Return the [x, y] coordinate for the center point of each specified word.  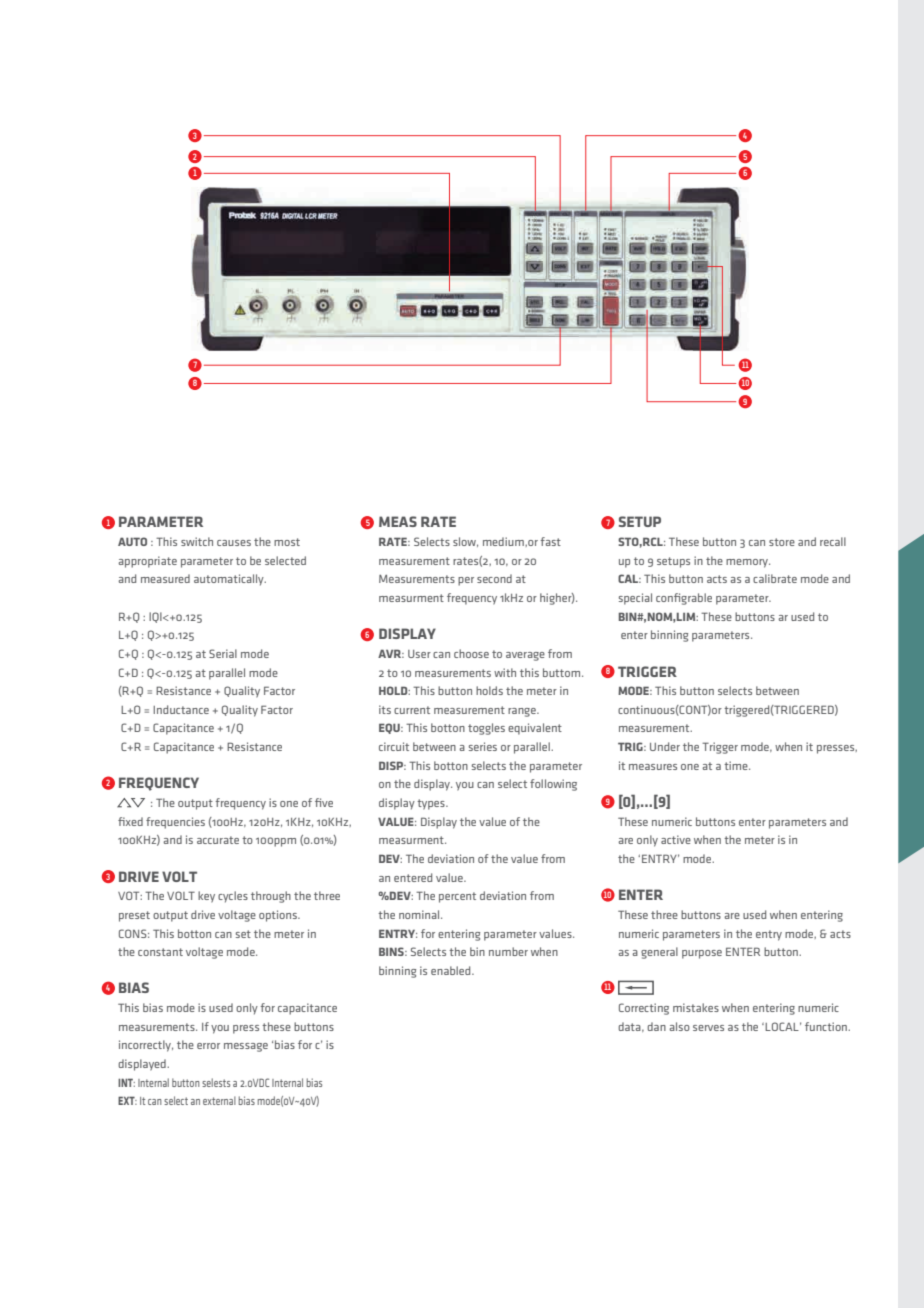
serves [708, 1028]
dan [656, 1026]
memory [748, 563]
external [219, 1100]
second [494, 578]
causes [234, 543]
